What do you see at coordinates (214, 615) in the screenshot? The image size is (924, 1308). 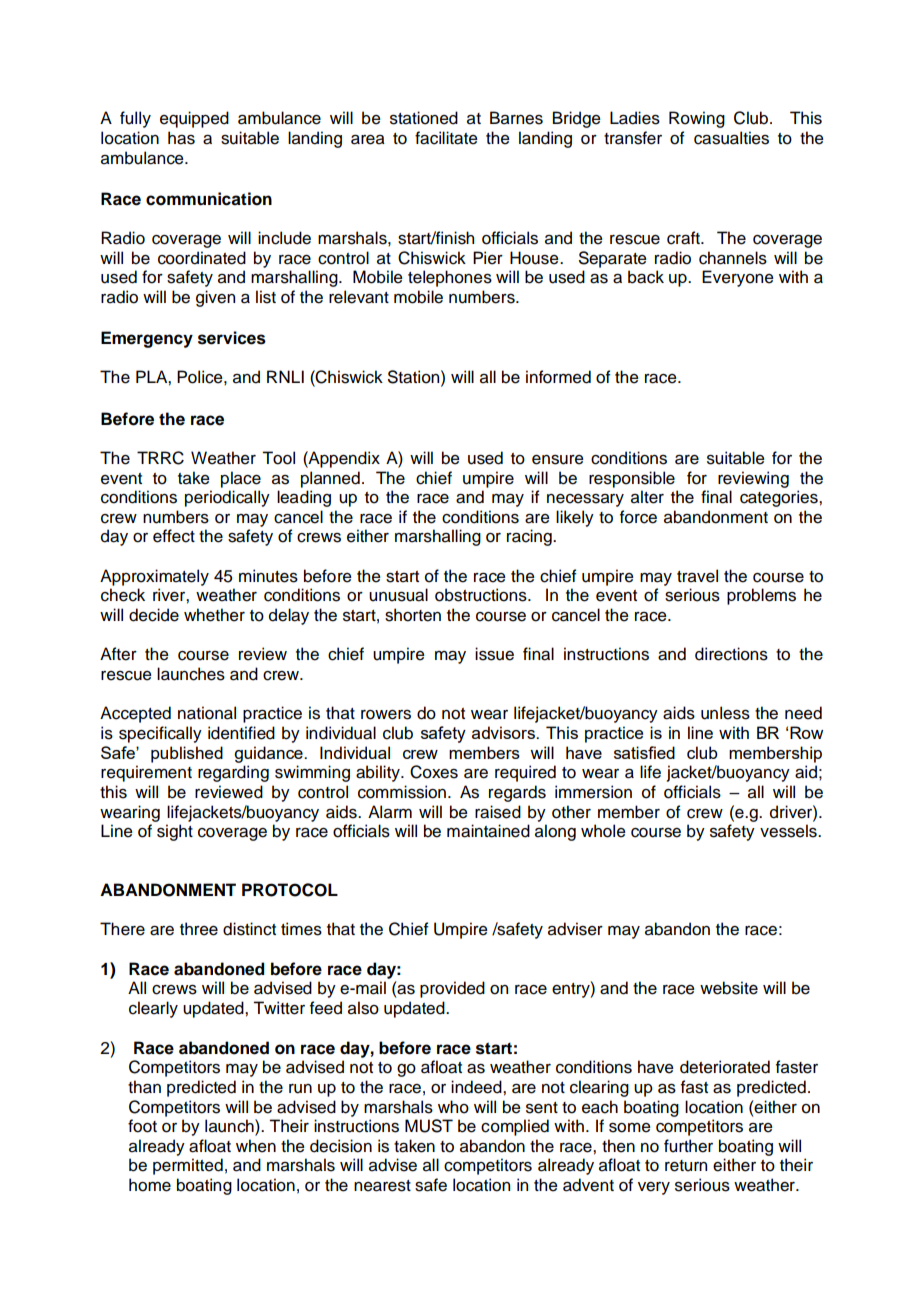 I see `whether` at bounding box center [214, 615].
